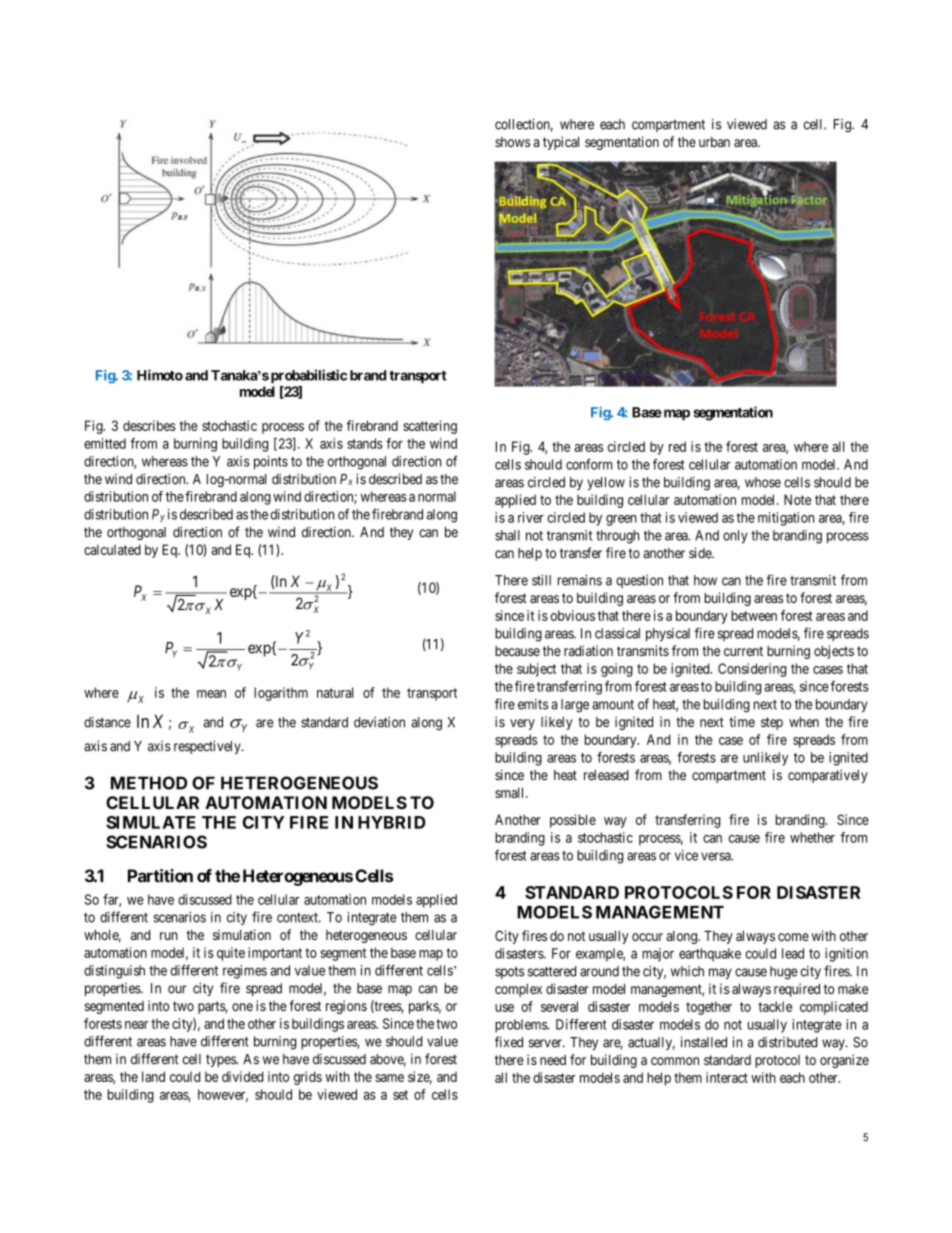 Image resolution: width=952 pixels, height=1233 pixels. What do you see at coordinates (211, 694) in the screenshot?
I see `mean` at bounding box center [211, 694].
